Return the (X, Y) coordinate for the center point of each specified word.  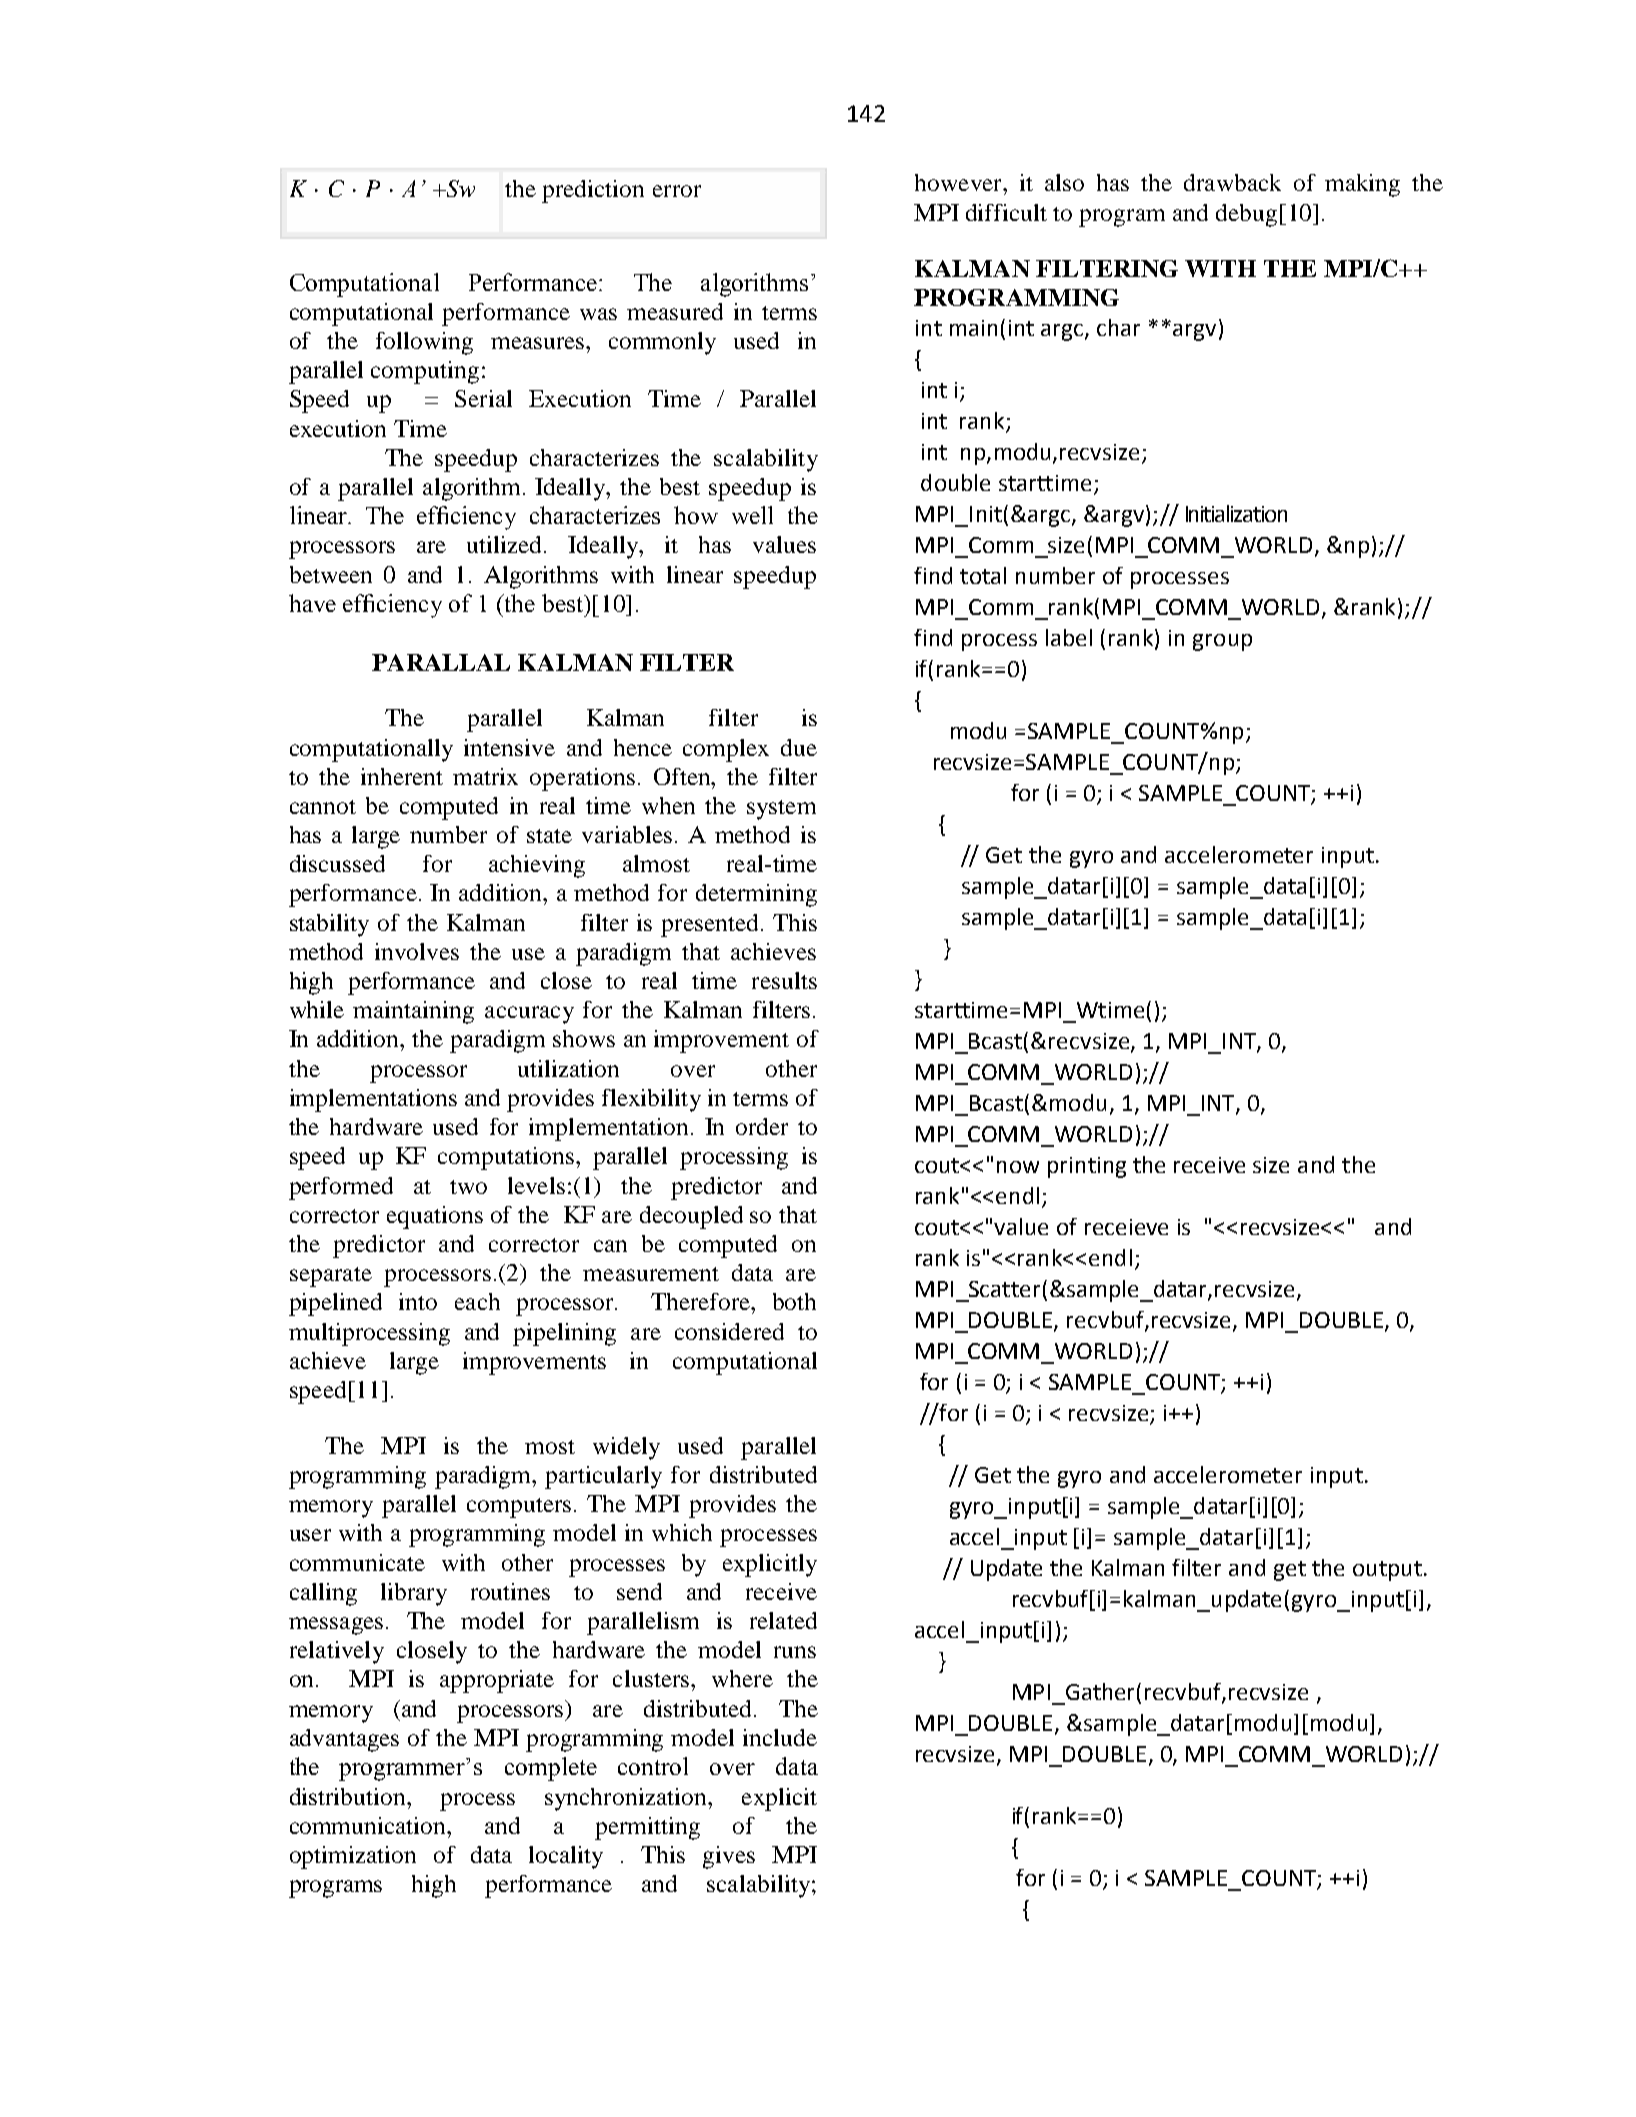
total (983, 575)
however (959, 182)
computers (519, 1508)
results (784, 980)
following (424, 343)
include (780, 1737)
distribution (349, 1796)
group (1222, 642)
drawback (1232, 182)
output (1387, 1571)
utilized (506, 544)
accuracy (529, 1015)
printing (1087, 1167)
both (794, 1301)
